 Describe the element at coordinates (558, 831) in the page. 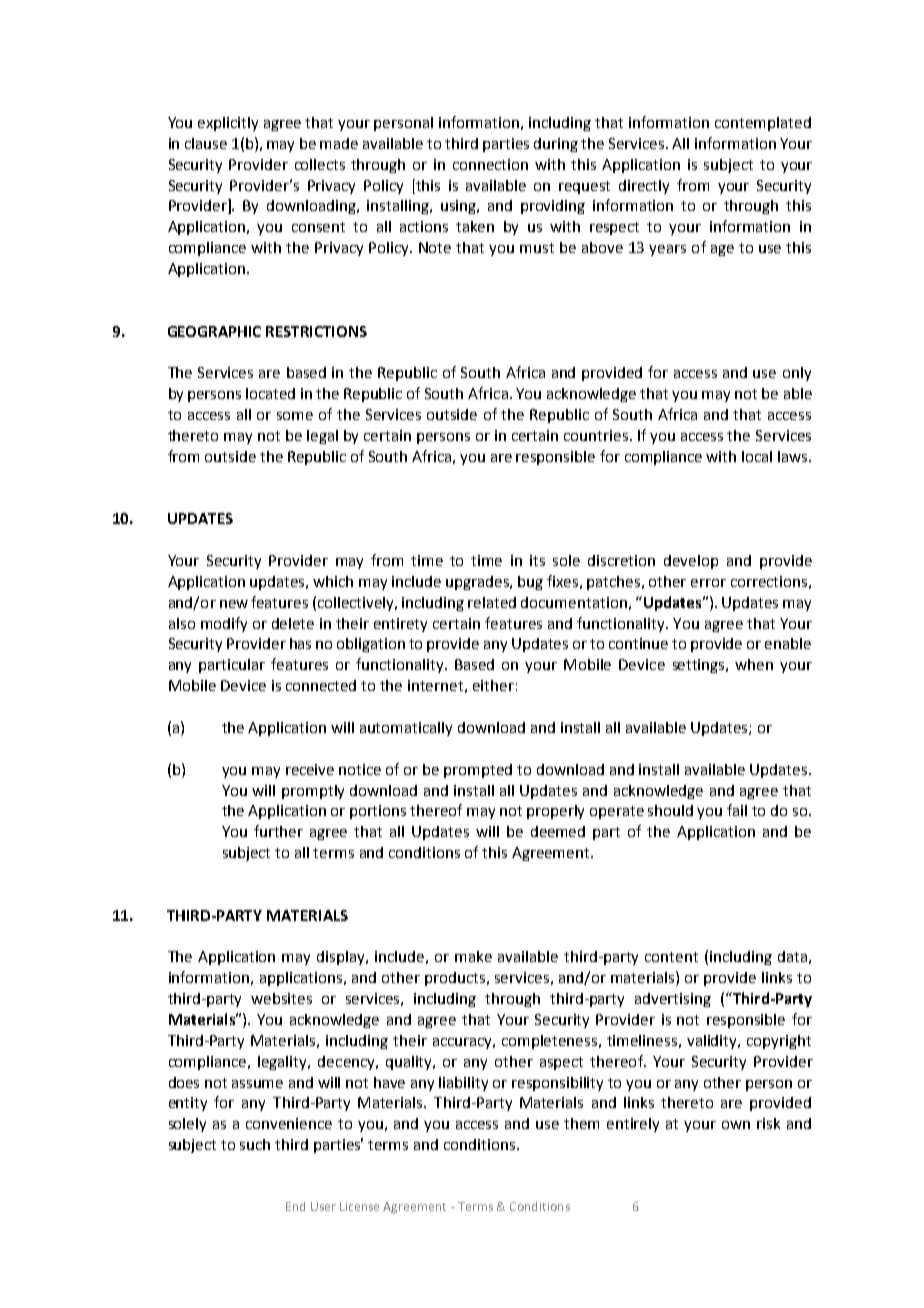

I see `deemed` at that location.
